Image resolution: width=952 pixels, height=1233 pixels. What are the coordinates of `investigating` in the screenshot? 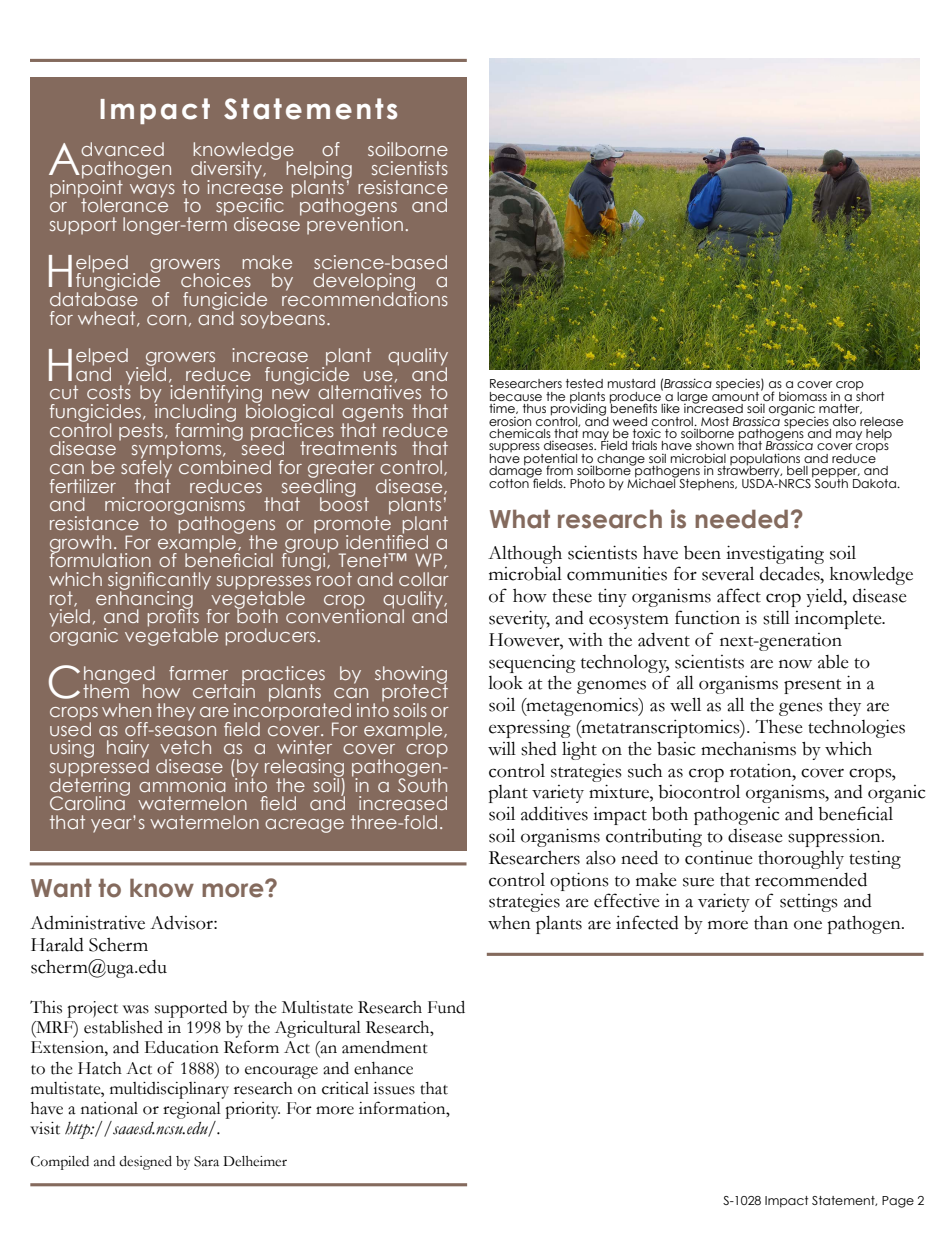 It's located at (775, 554).
